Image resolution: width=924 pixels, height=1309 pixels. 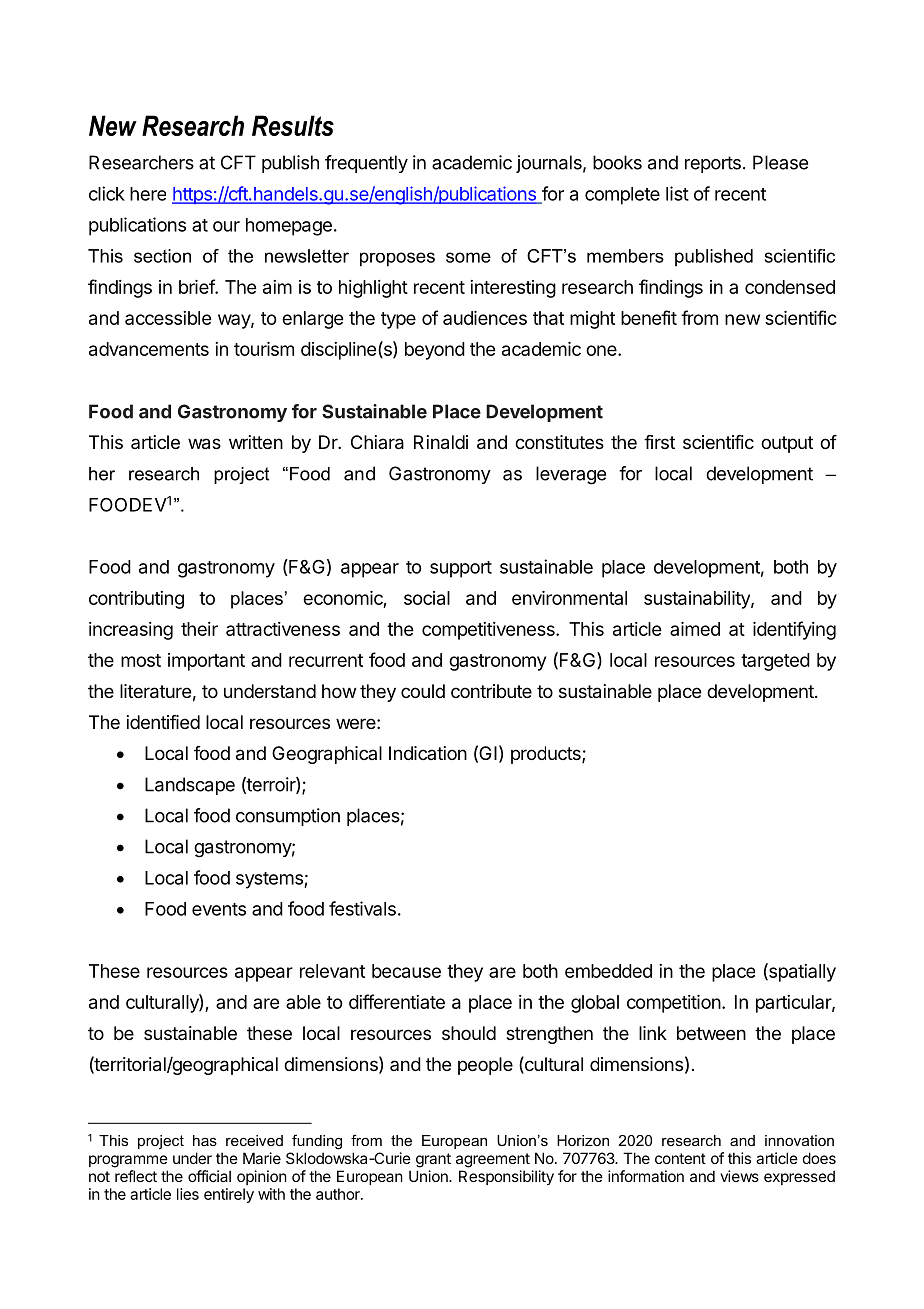 What do you see at coordinates (787, 444) in the image?
I see `output` at bounding box center [787, 444].
